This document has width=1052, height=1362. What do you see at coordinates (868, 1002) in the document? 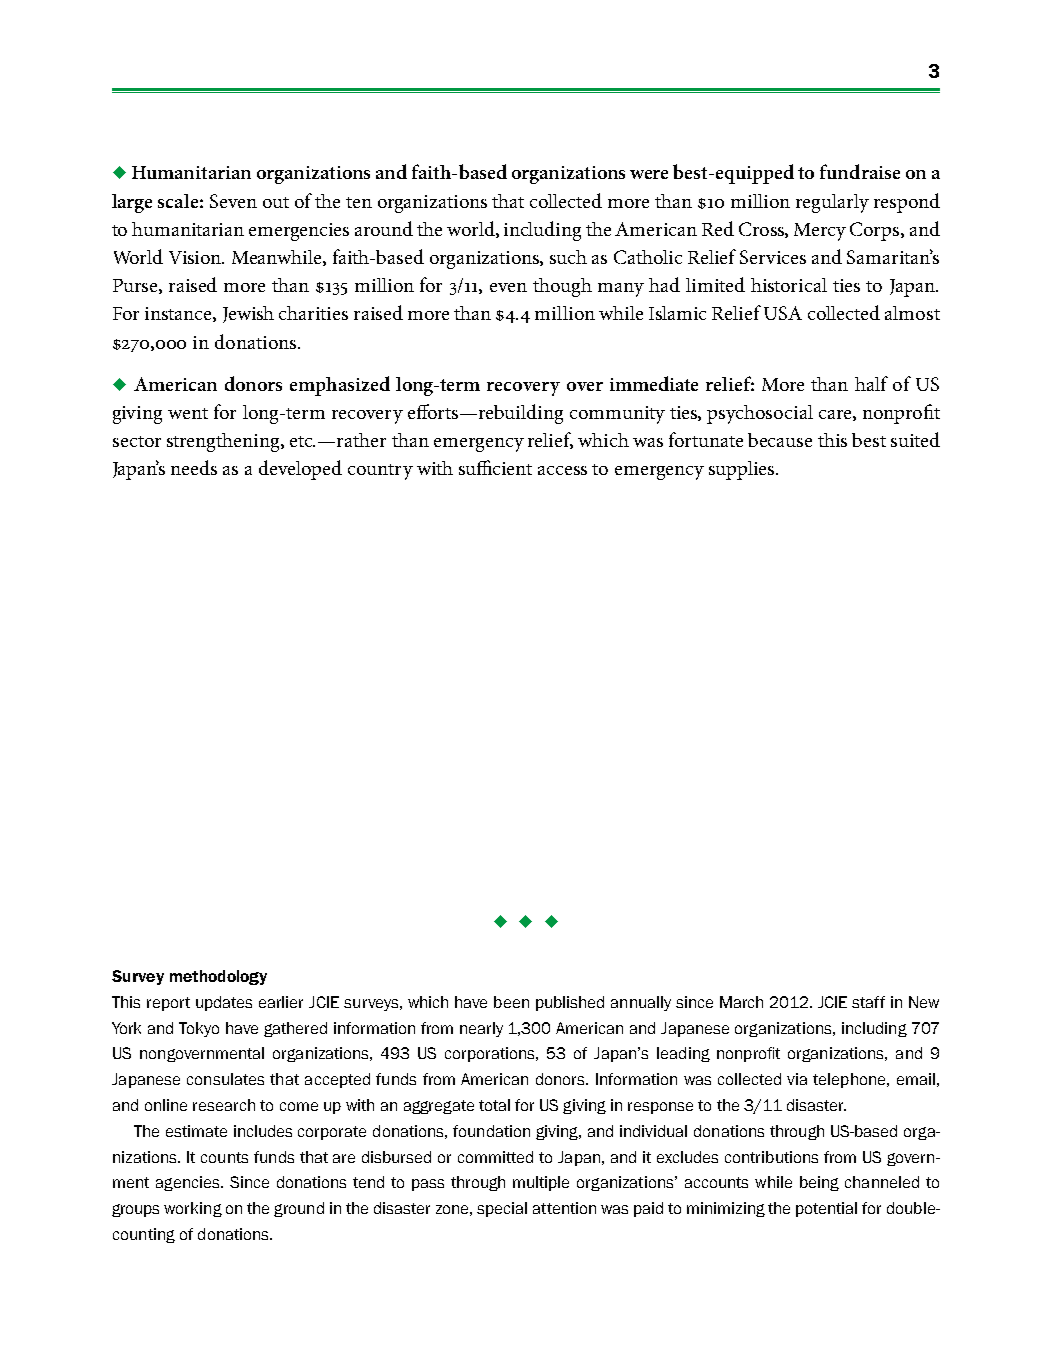
I see `staff` at bounding box center [868, 1002].
